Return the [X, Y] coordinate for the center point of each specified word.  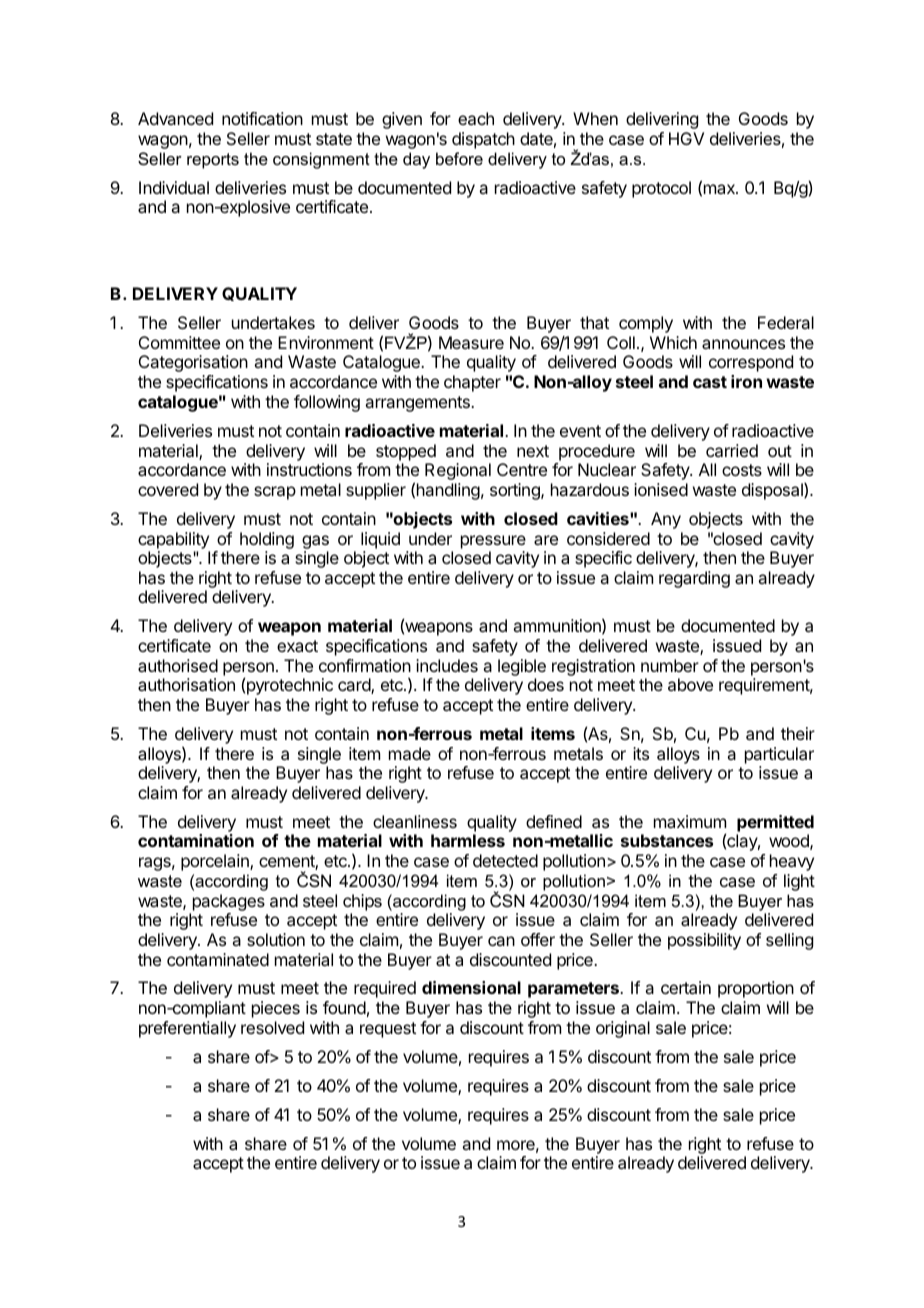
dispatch [483, 140]
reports [213, 161]
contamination [196, 840]
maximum [690, 821]
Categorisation [193, 363]
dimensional [471, 987]
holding [267, 540]
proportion [756, 989]
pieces [276, 1009]
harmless [468, 840]
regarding [694, 579]
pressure [493, 542]
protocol [661, 189]
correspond [751, 363]
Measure [471, 342]
